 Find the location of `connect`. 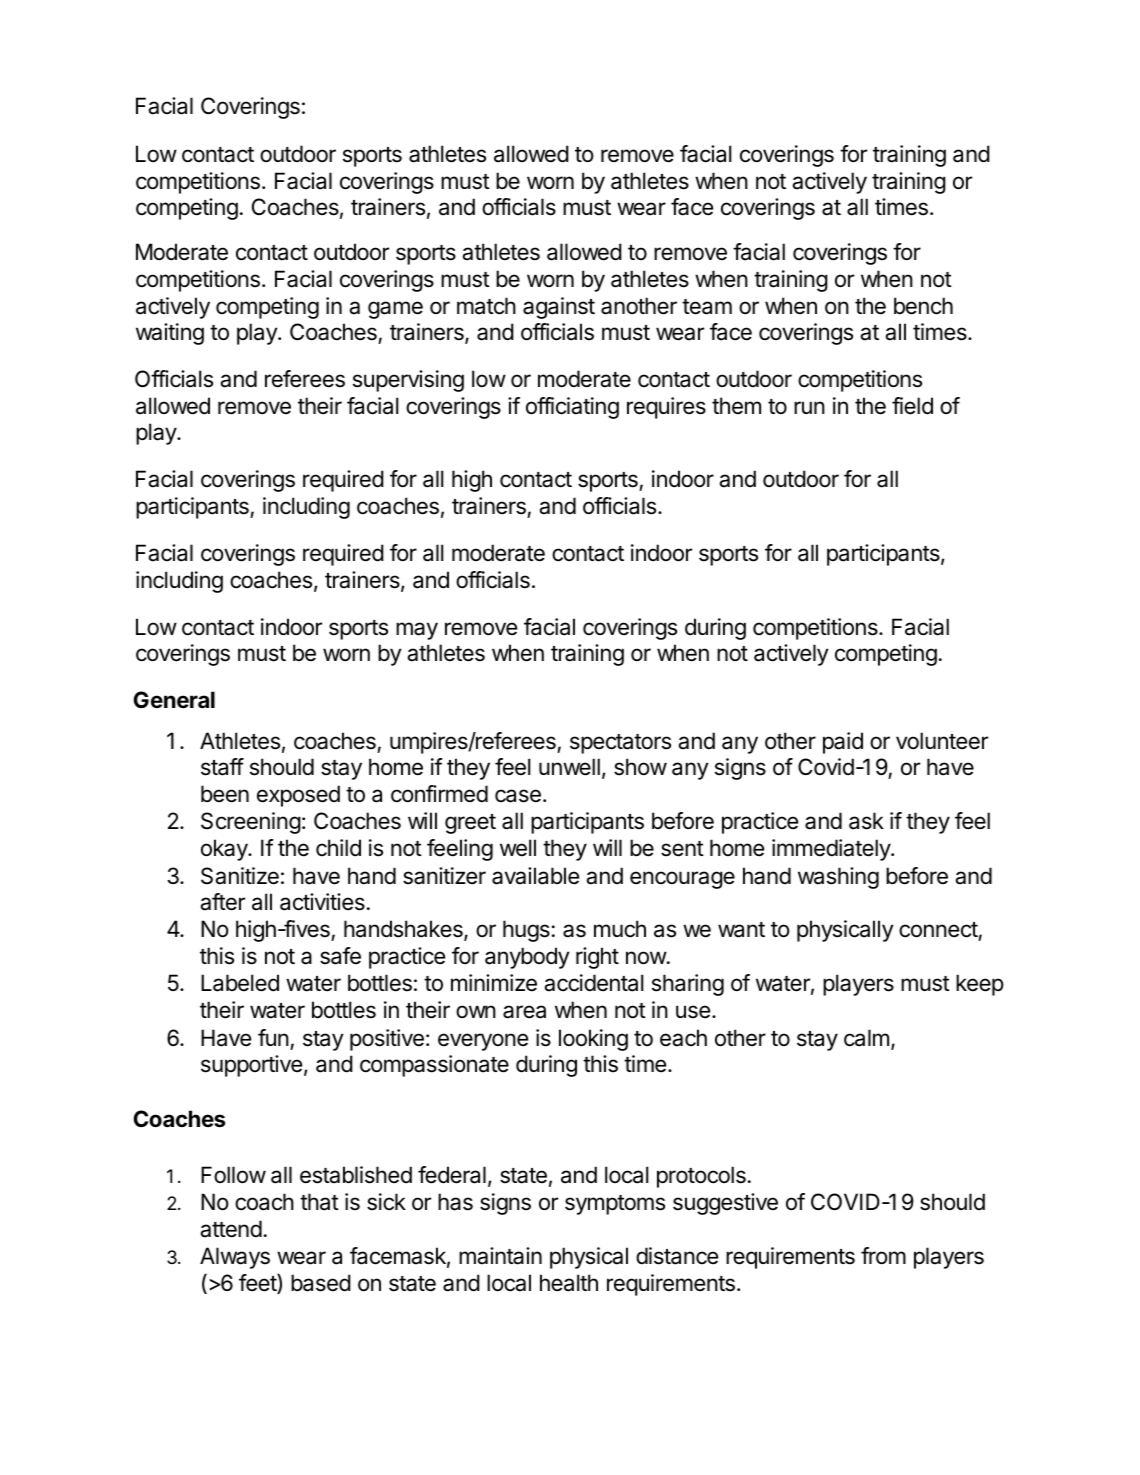

connect is located at coordinates (939, 931).
